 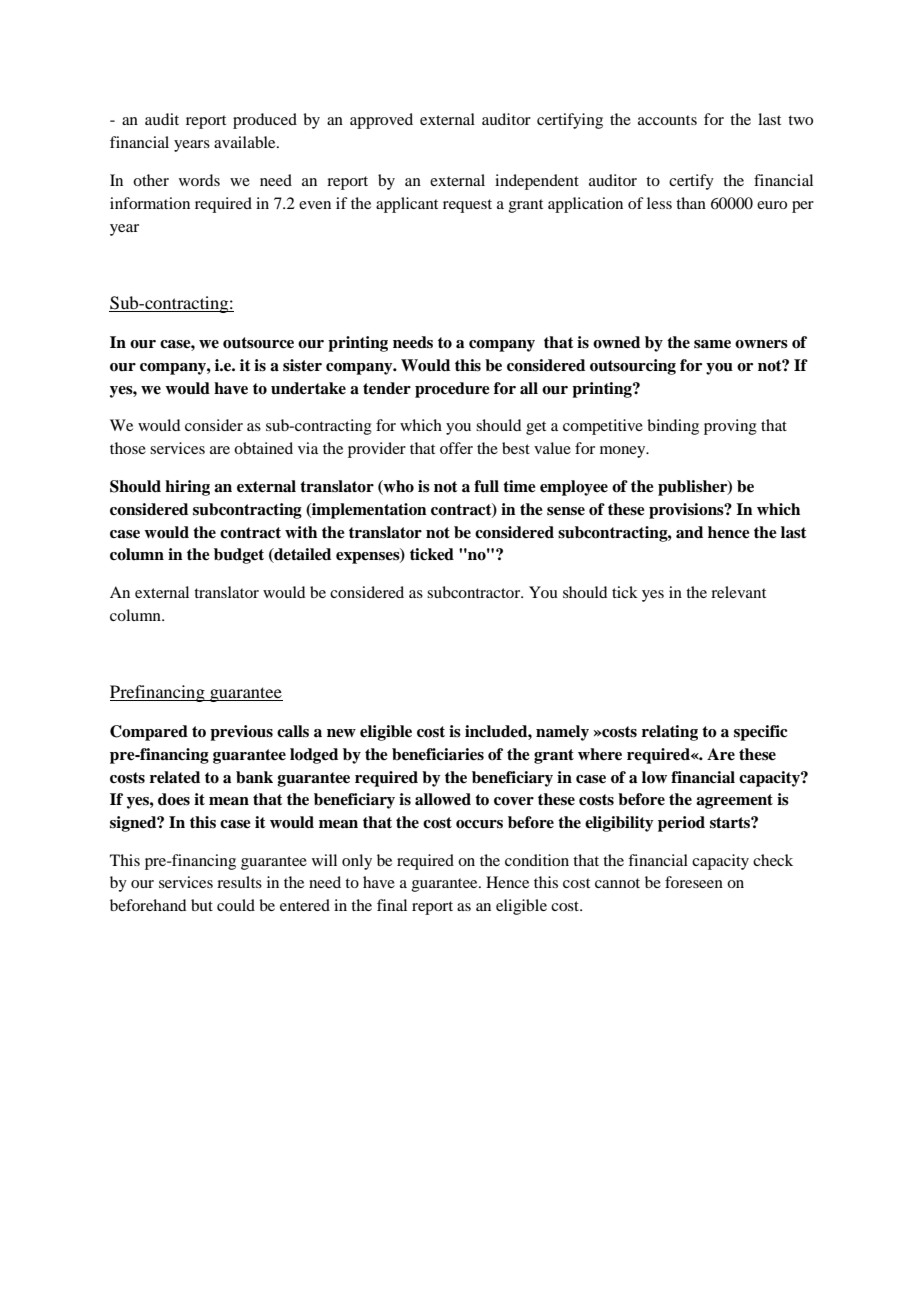 I want to click on accounts, so click(x=667, y=120).
